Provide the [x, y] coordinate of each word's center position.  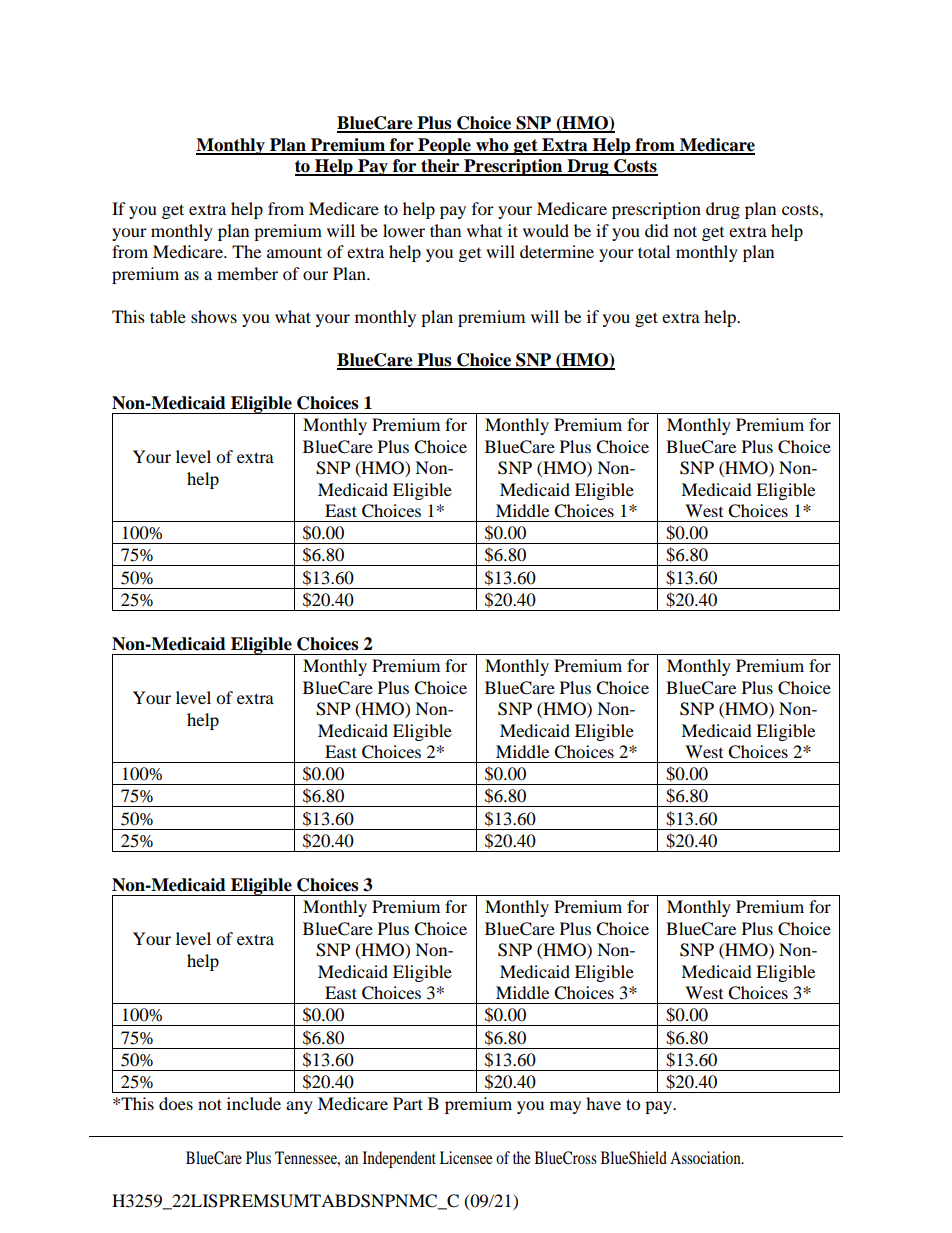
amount [294, 252]
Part [408, 1103]
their [440, 167]
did [657, 230]
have [603, 1103]
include [254, 1103]
